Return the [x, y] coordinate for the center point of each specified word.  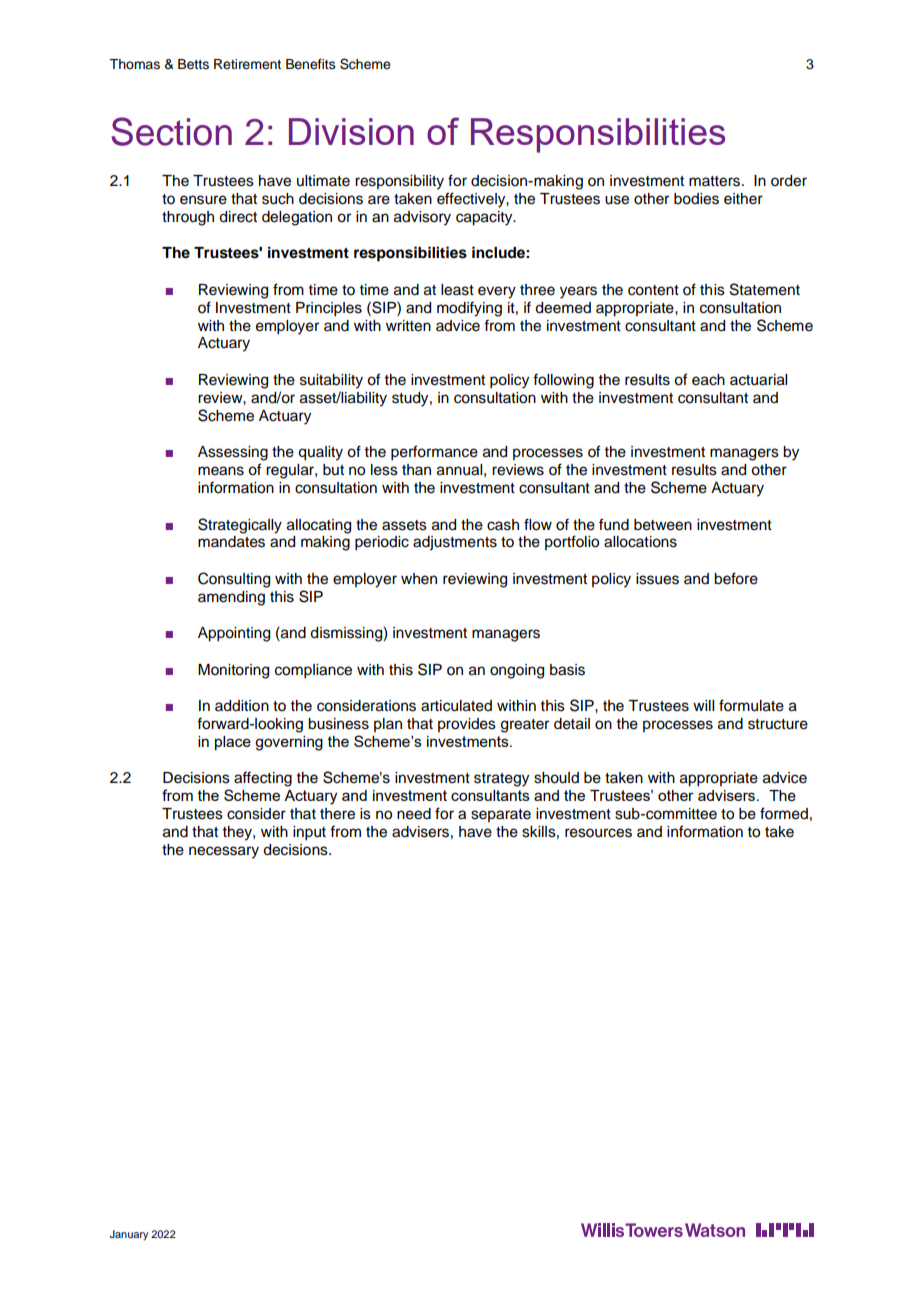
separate [501, 815]
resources [598, 833]
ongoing [517, 671]
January [129, 1235]
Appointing [234, 634]
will [703, 705]
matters [714, 181]
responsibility [399, 182]
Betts [193, 64]
